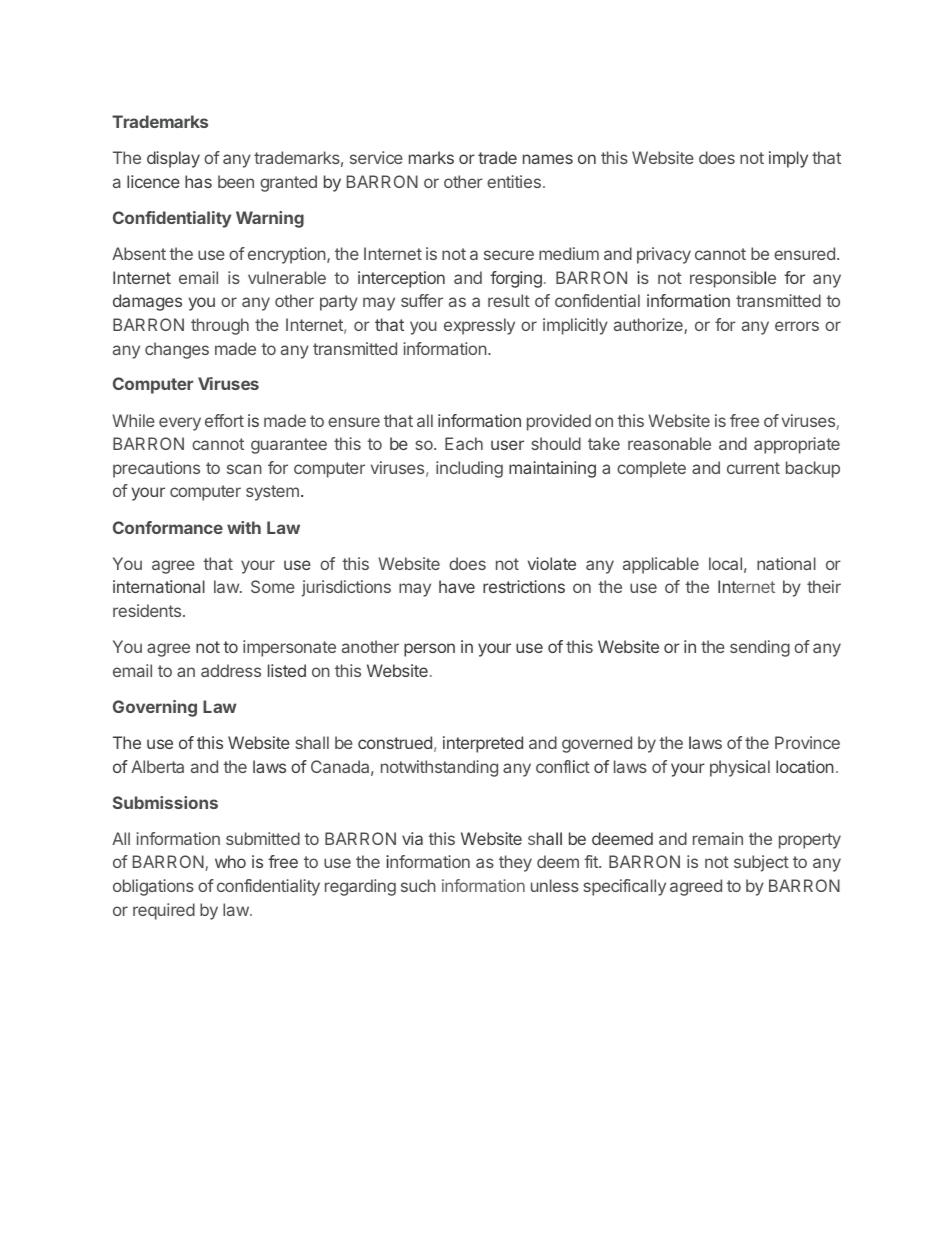 This screenshot has height=1233, width=952. What do you see at coordinates (230, 861) in the screenshot?
I see `who` at bounding box center [230, 861].
